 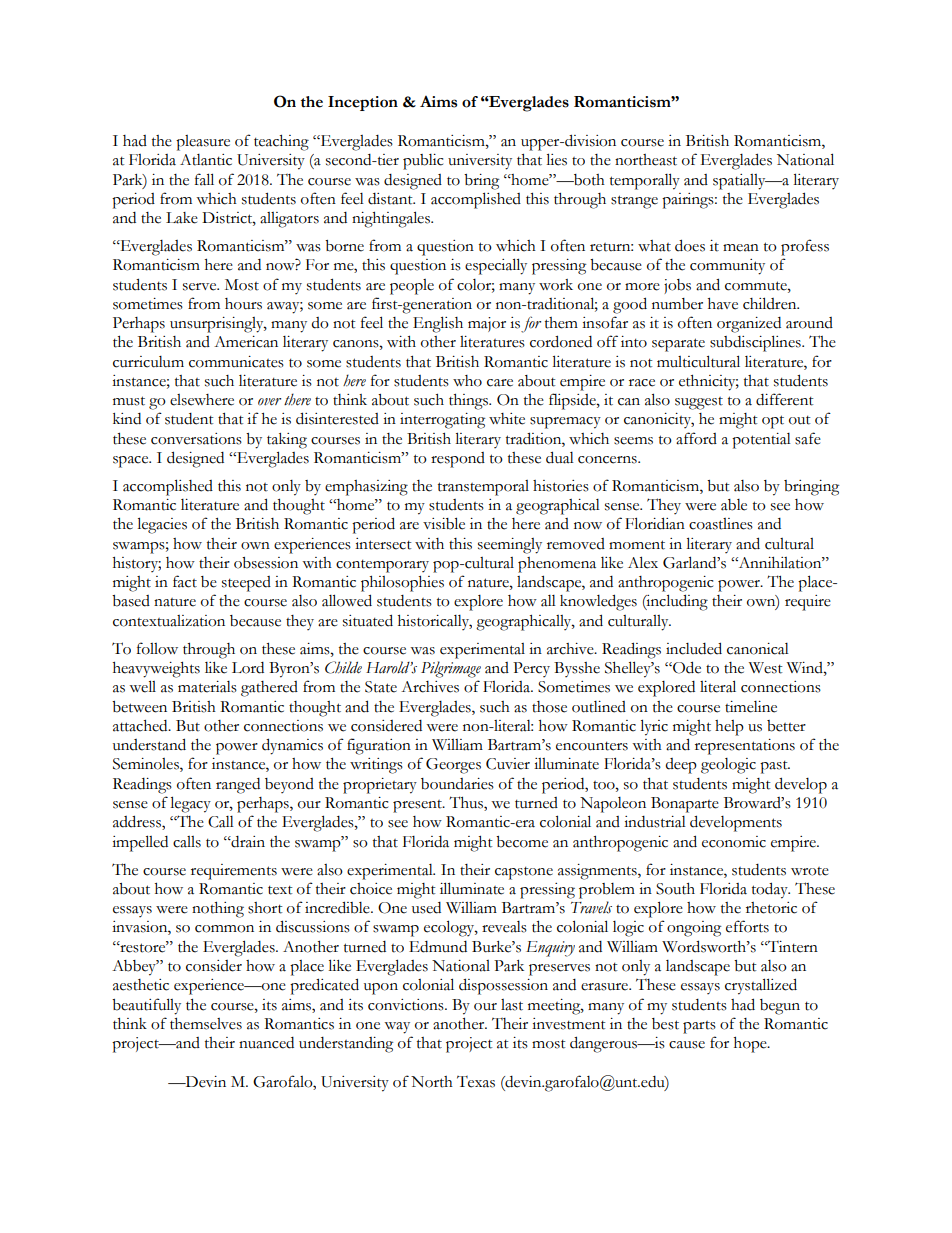 What do you see at coordinates (185, 581) in the screenshot?
I see `fact` at bounding box center [185, 581].
